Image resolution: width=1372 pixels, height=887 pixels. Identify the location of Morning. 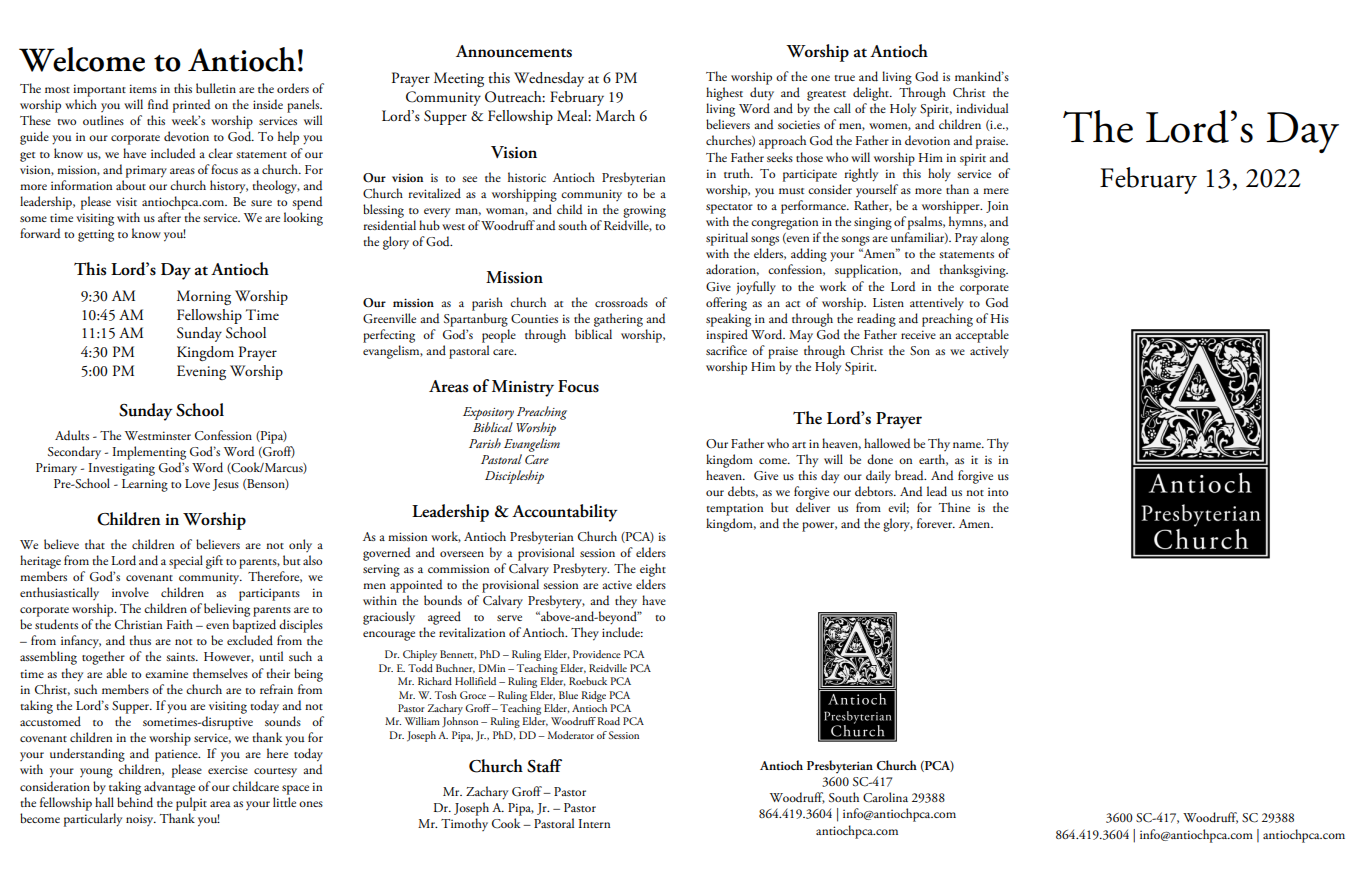
(204, 297).
